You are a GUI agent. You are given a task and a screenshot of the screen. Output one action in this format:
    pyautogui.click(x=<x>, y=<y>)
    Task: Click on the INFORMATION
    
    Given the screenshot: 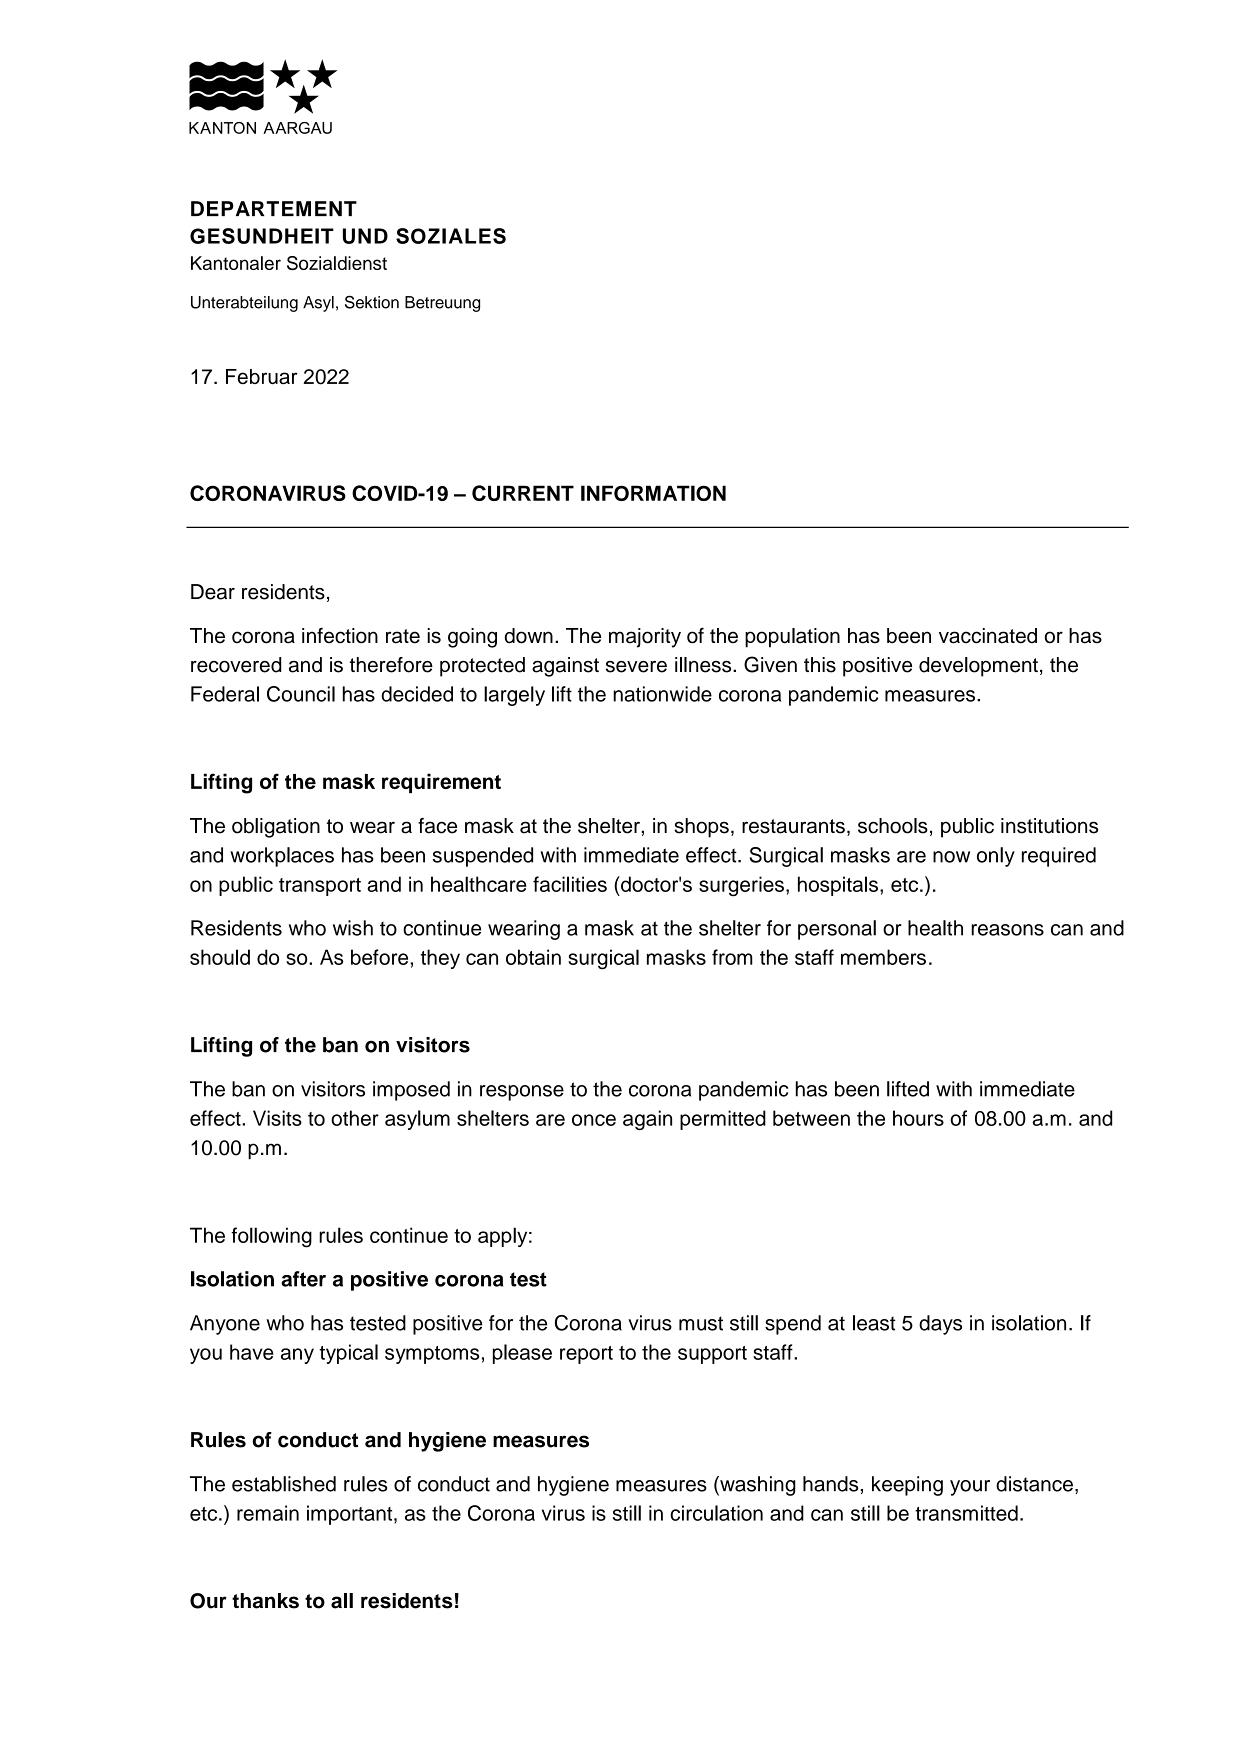 What is the action you would take?
    pyautogui.click(x=653, y=493)
